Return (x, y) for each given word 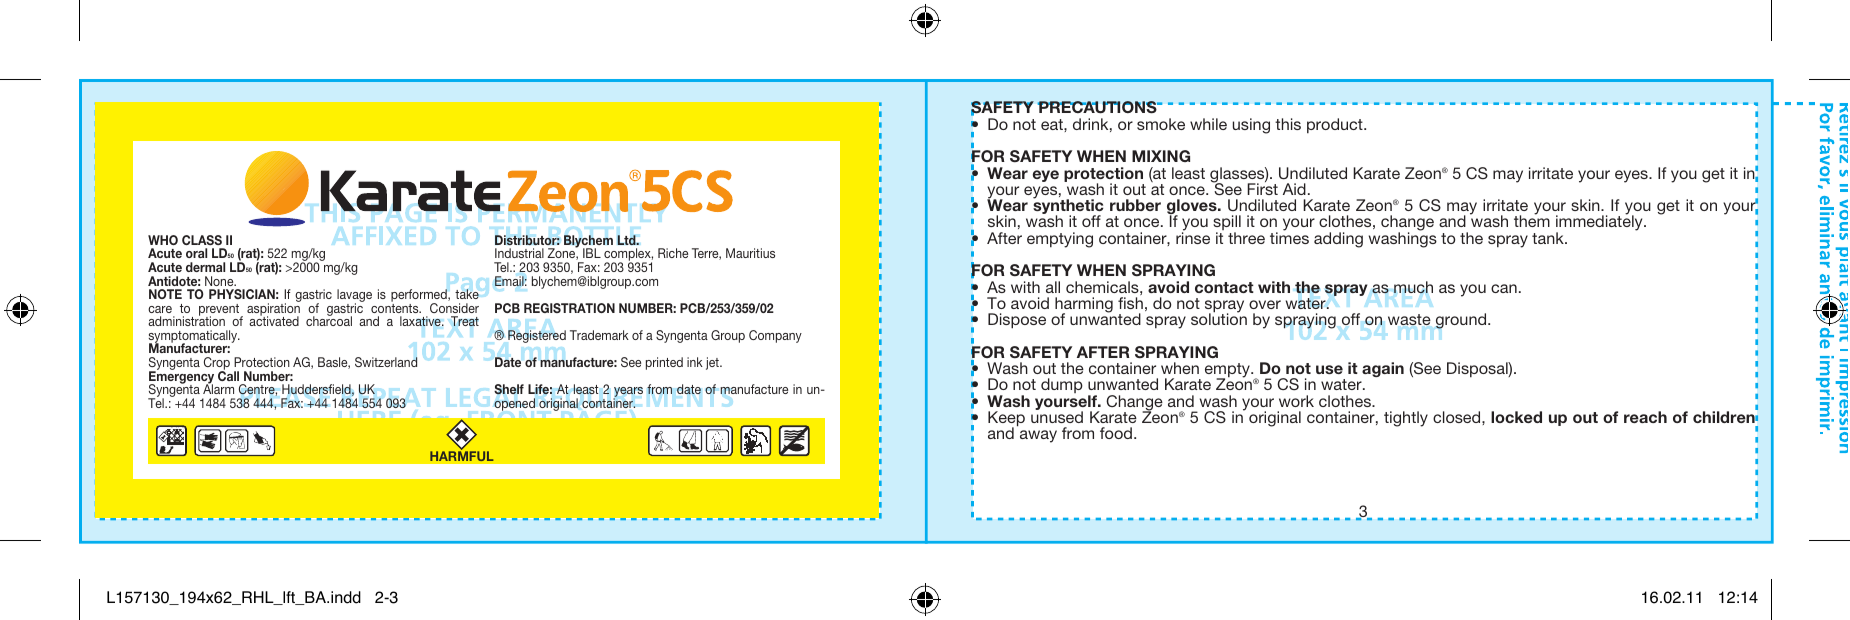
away (1038, 436)
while (1208, 124)
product (1336, 125)
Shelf (509, 389)
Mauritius (750, 253)
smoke (1161, 124)
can (1504, 288)
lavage (354, 297)
